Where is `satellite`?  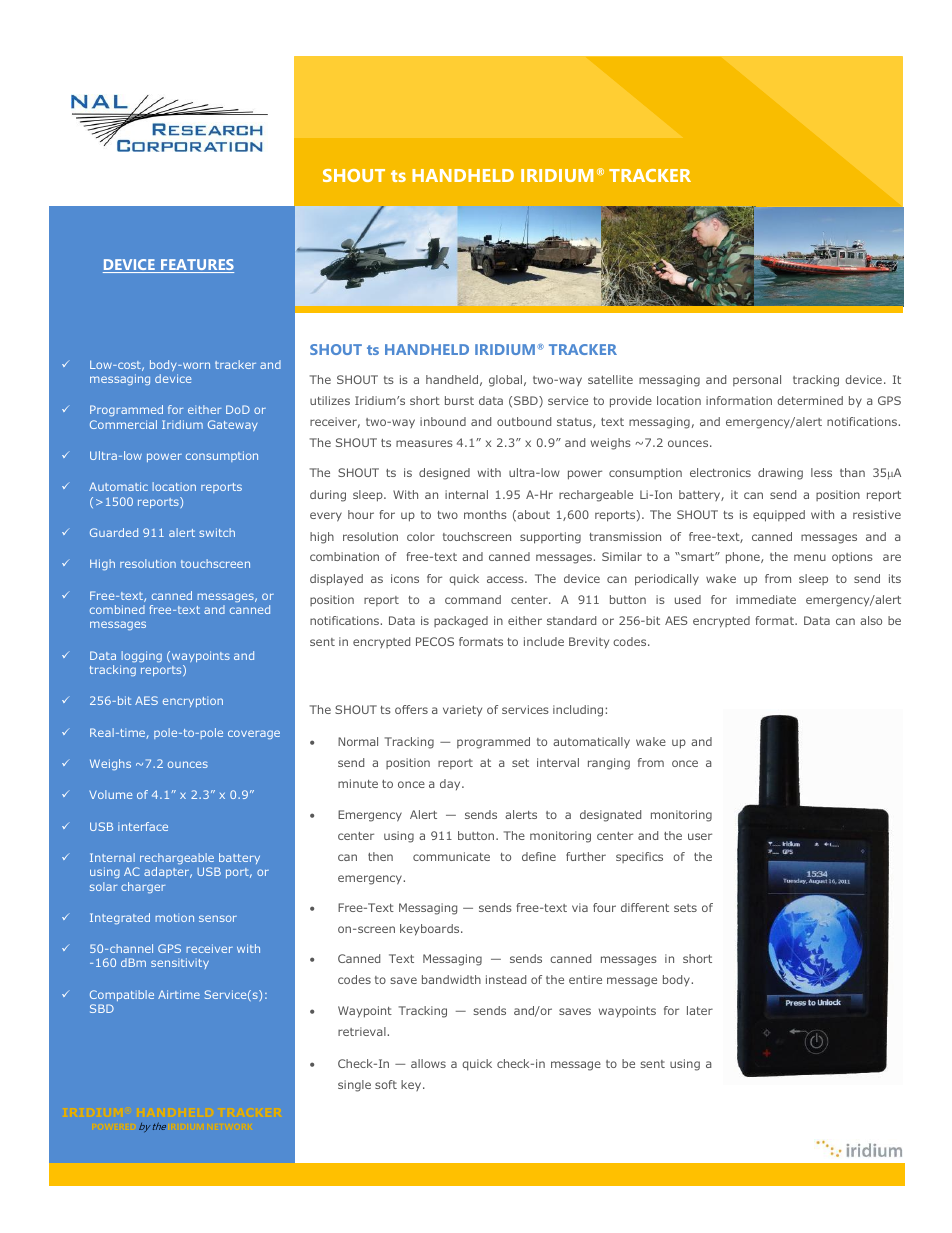 satellite is located at coordinates (610, 379).
